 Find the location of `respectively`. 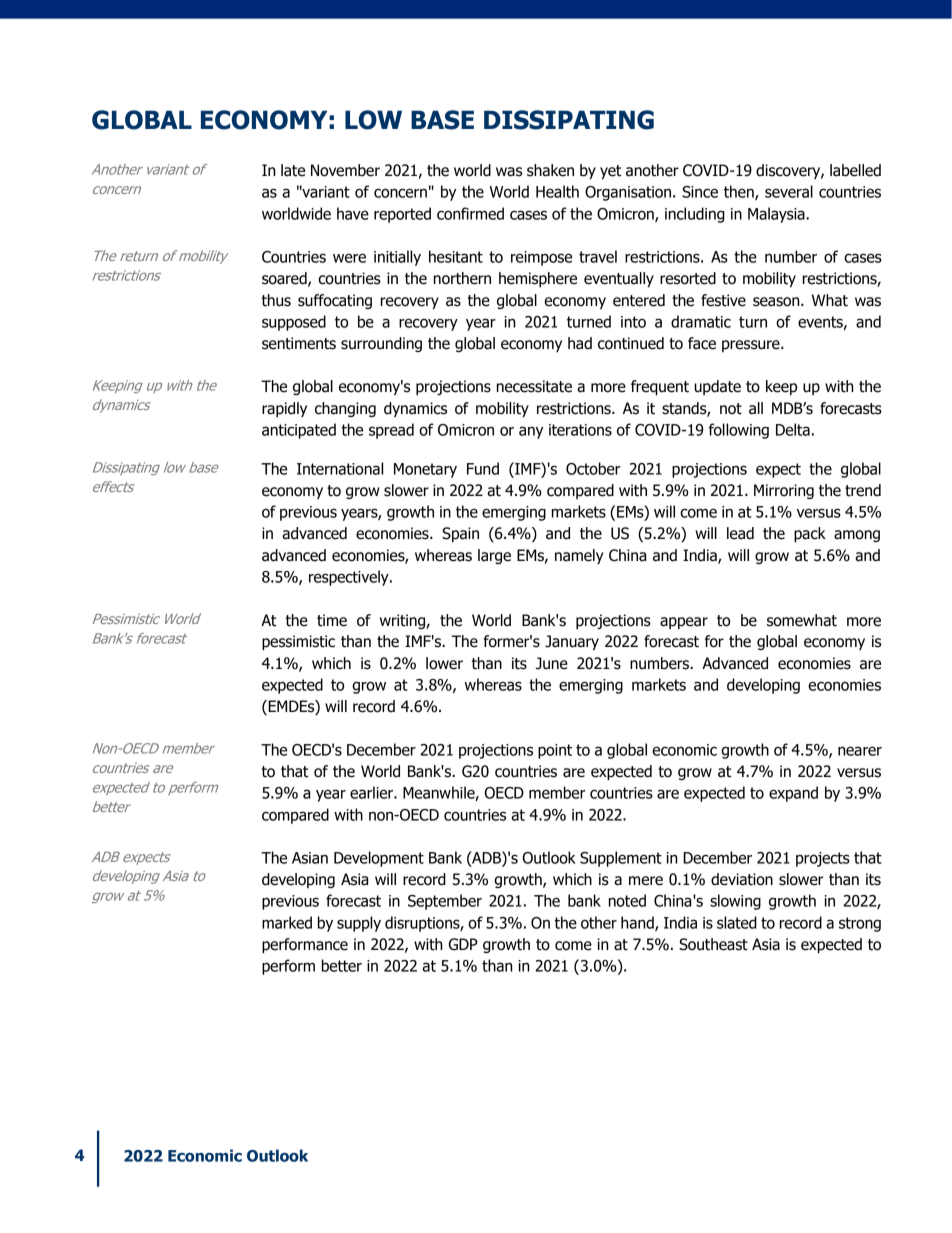

respectively is located at coordinates (350, 578).
